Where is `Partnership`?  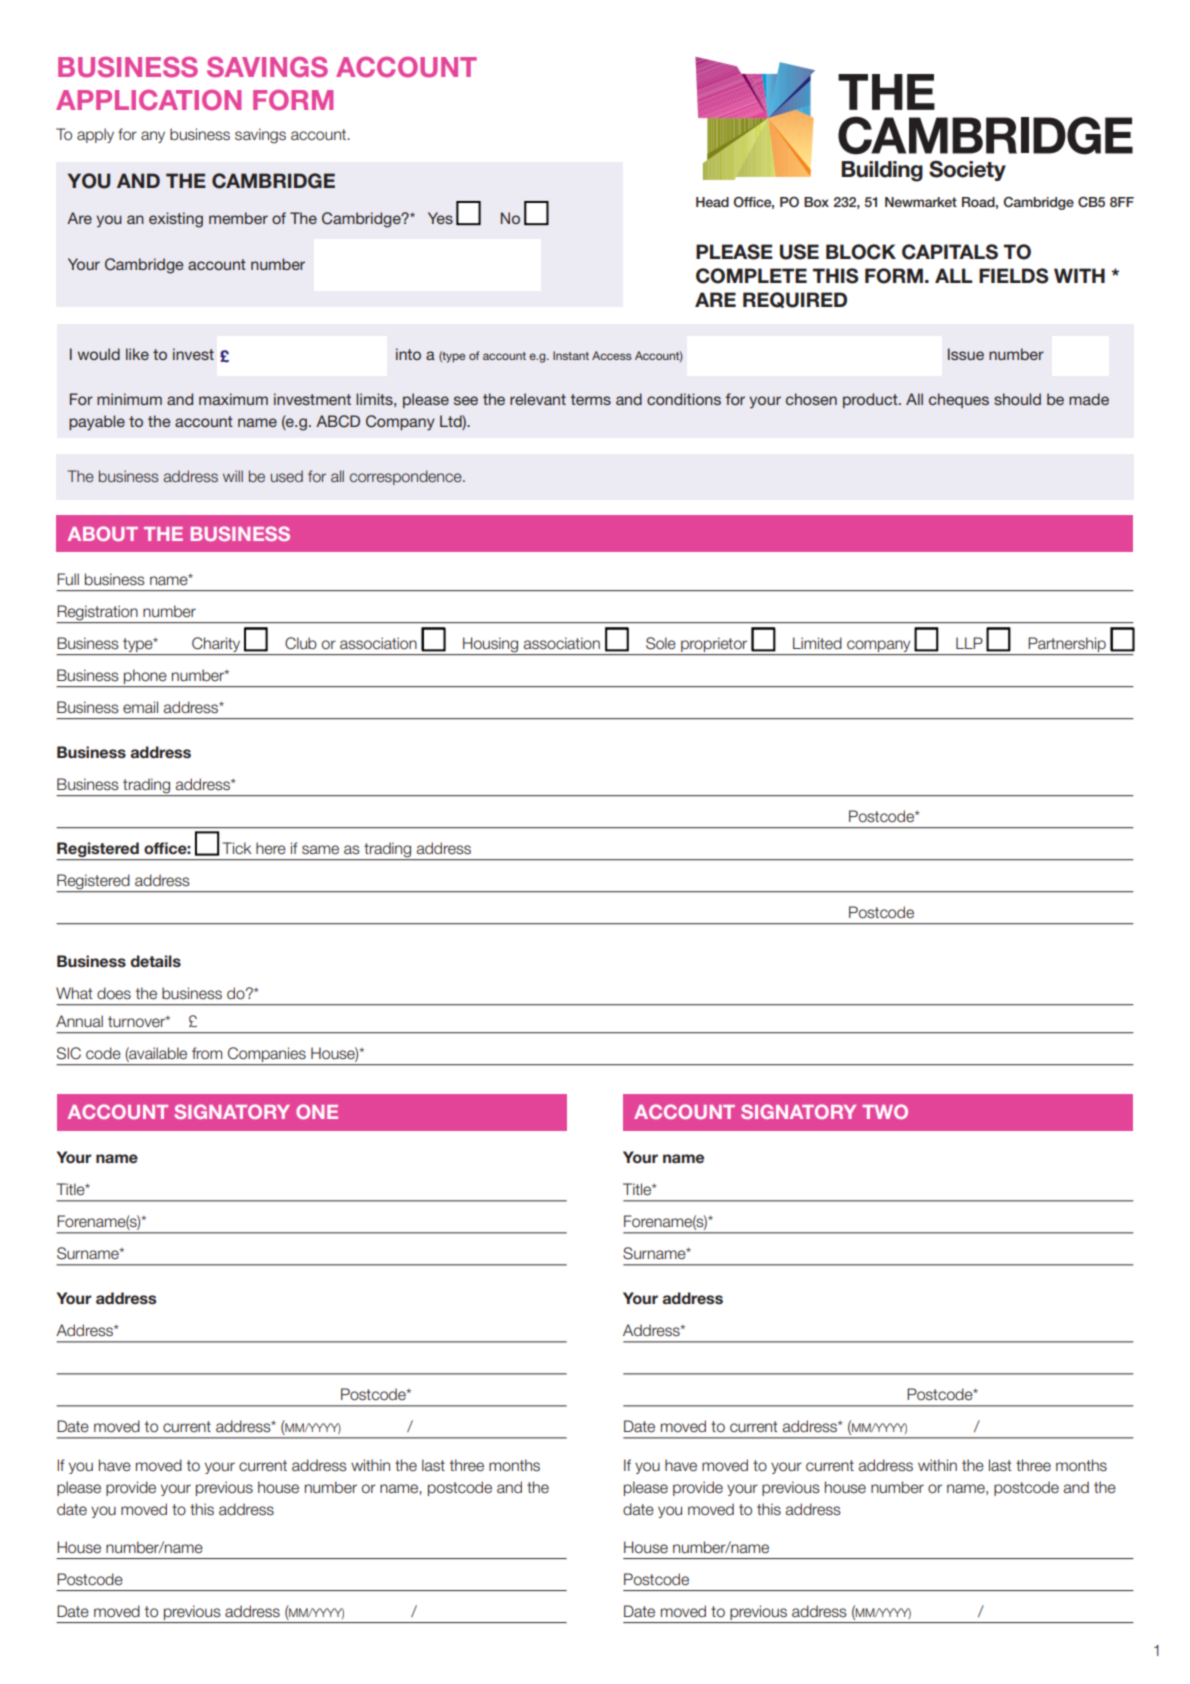 Partnership is located at coordinates (1067, 644).
